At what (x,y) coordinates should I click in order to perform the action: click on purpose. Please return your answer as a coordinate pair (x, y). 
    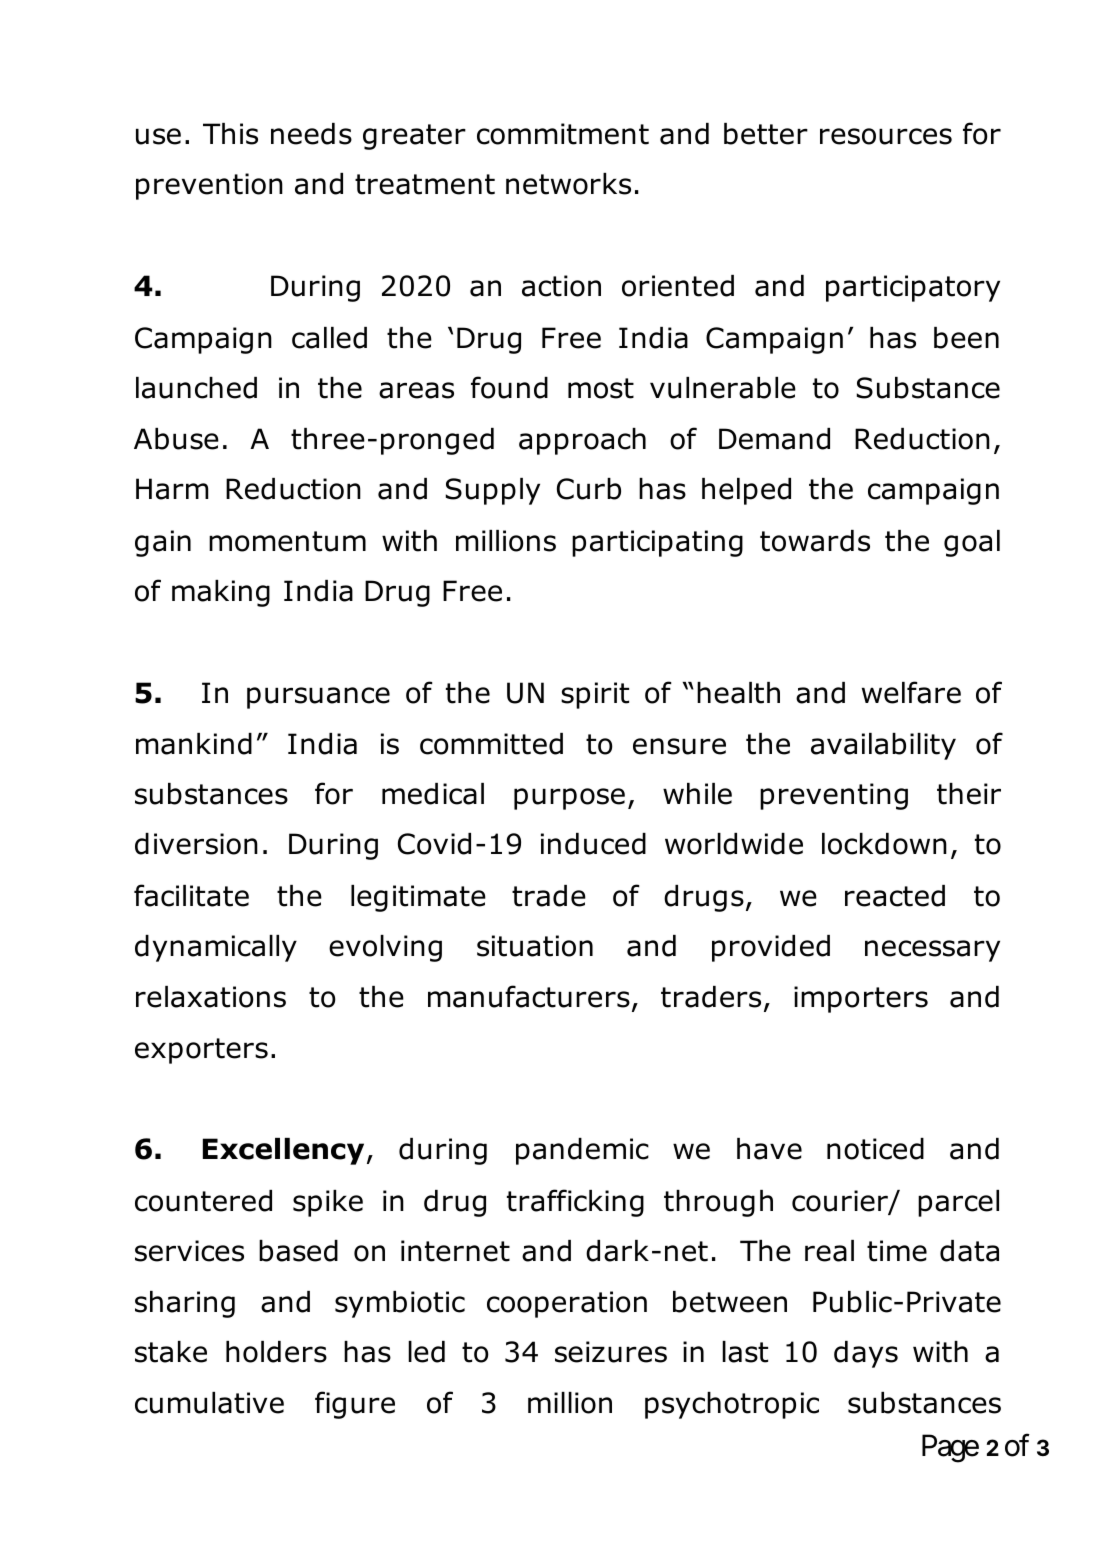
    Looking at the image, I should click on (569, 799).
